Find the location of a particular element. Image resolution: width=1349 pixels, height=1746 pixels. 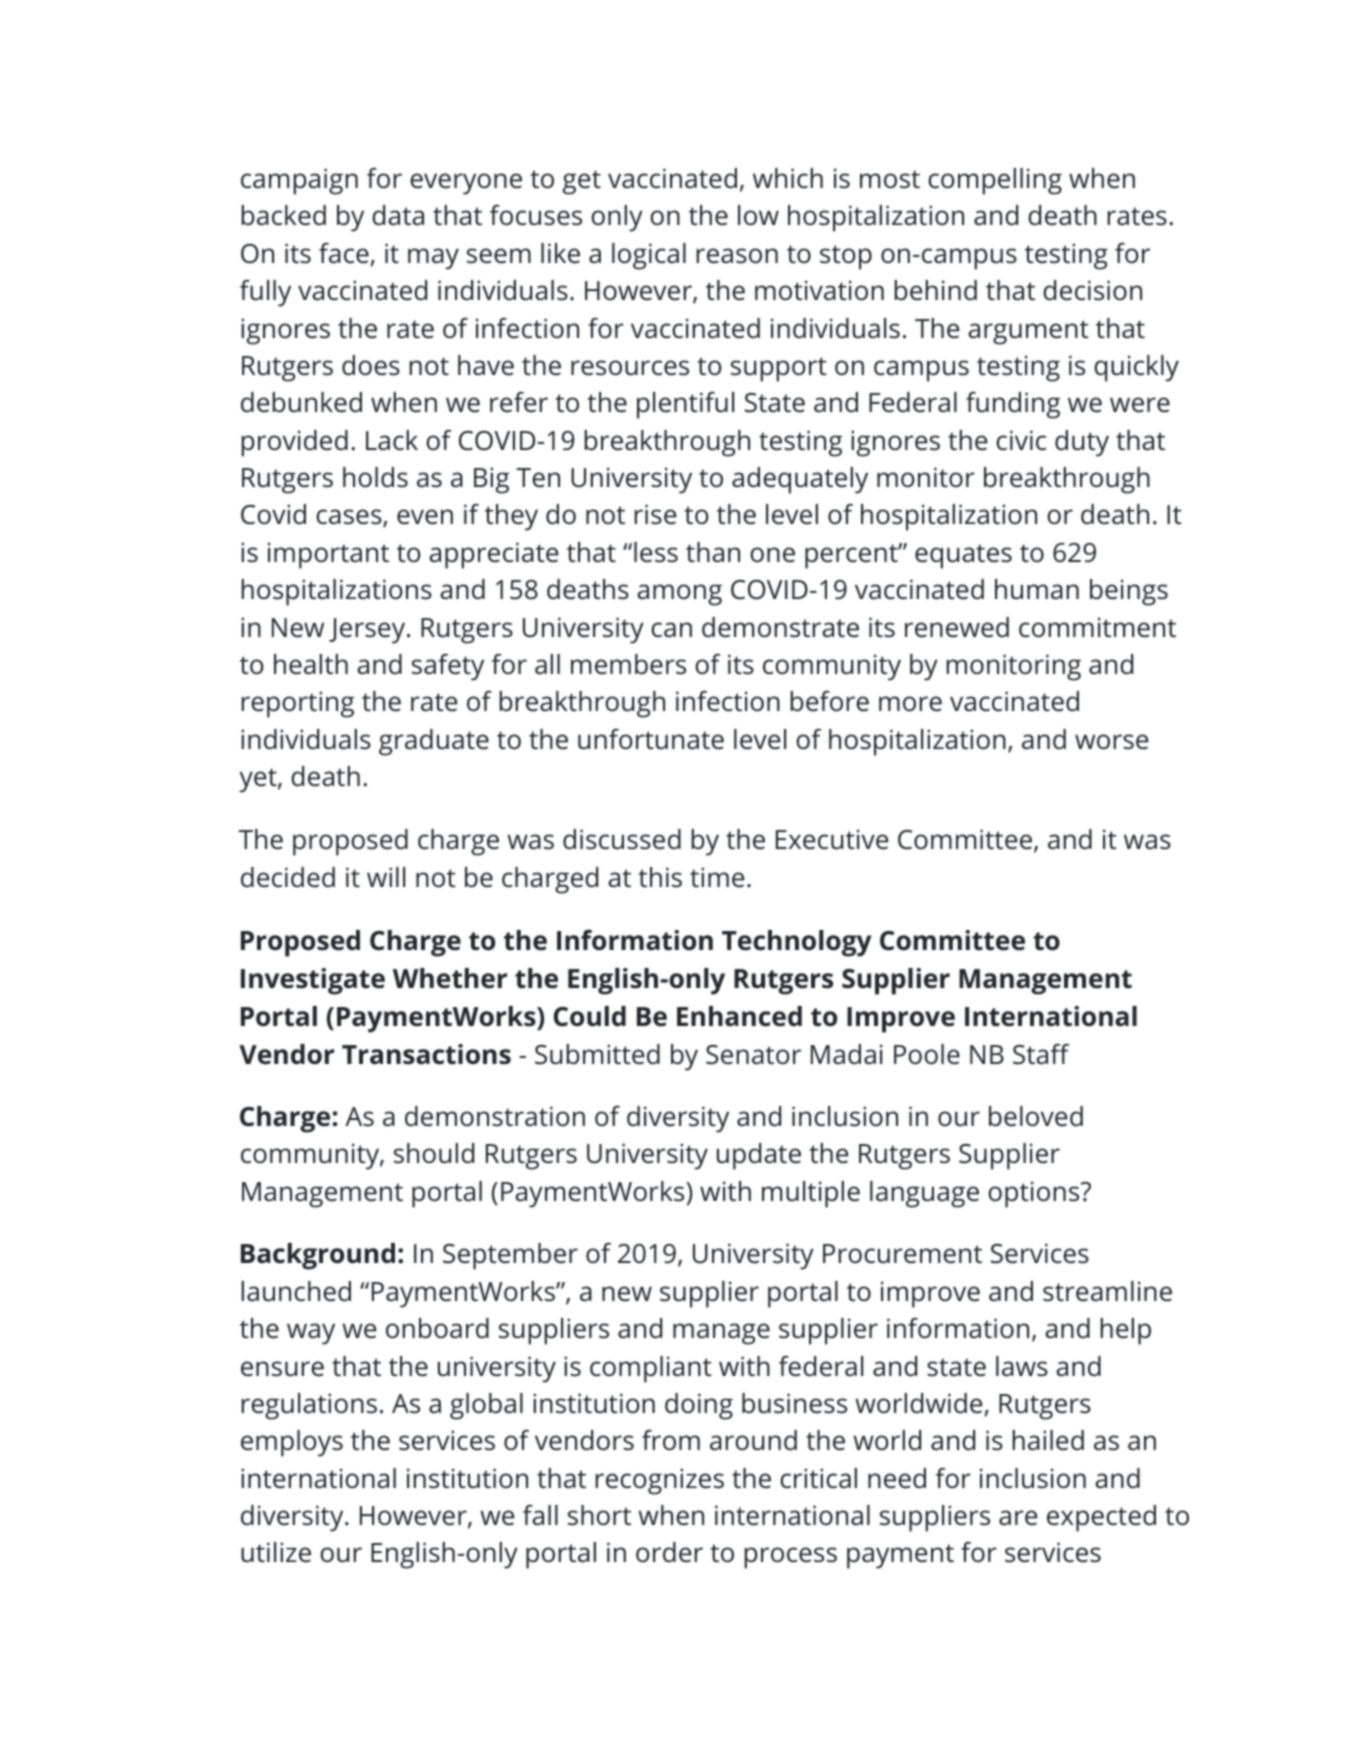

human is located at coordinates (1037, 589).
